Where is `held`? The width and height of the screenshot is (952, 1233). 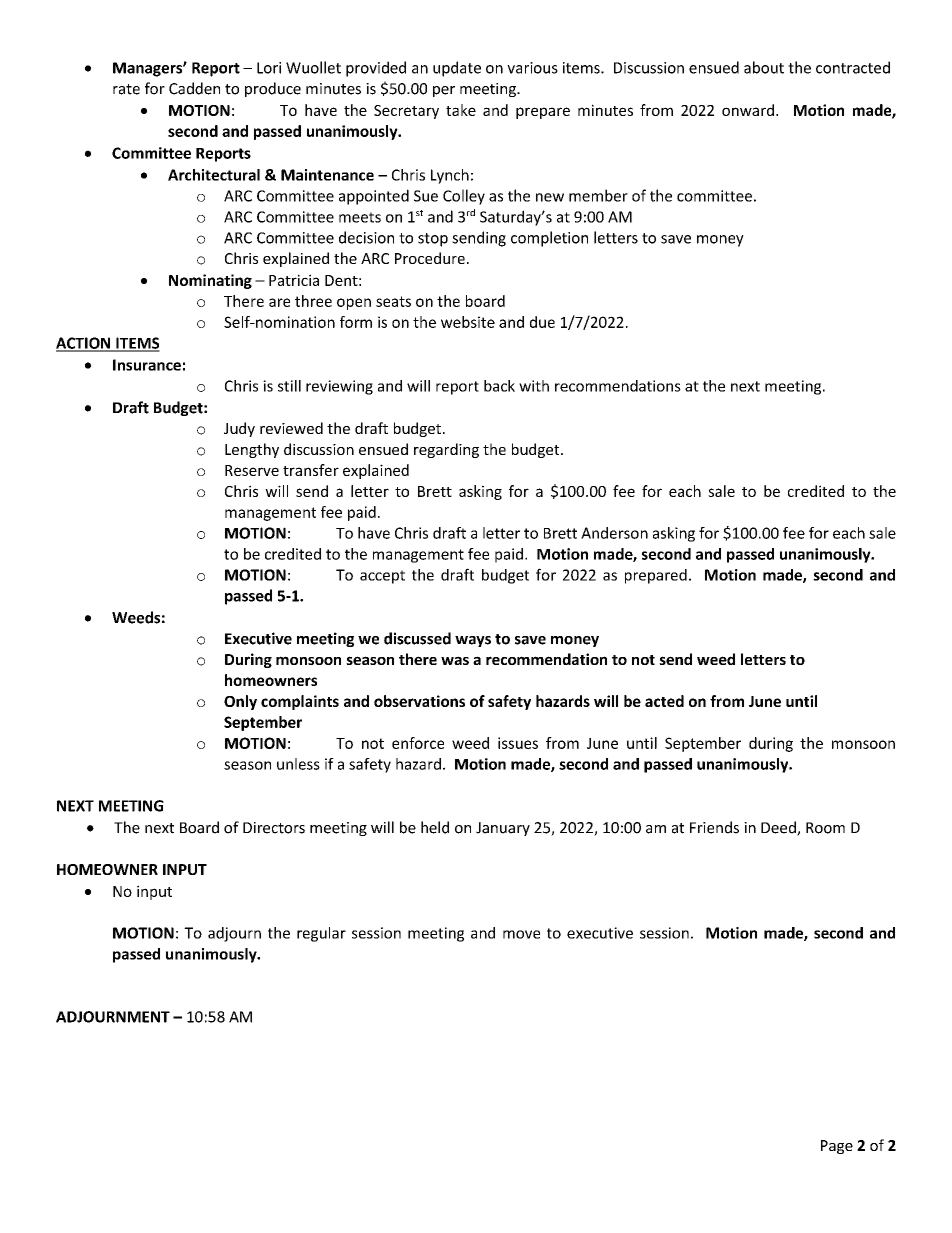 held is located at coordinates (435, 827).
